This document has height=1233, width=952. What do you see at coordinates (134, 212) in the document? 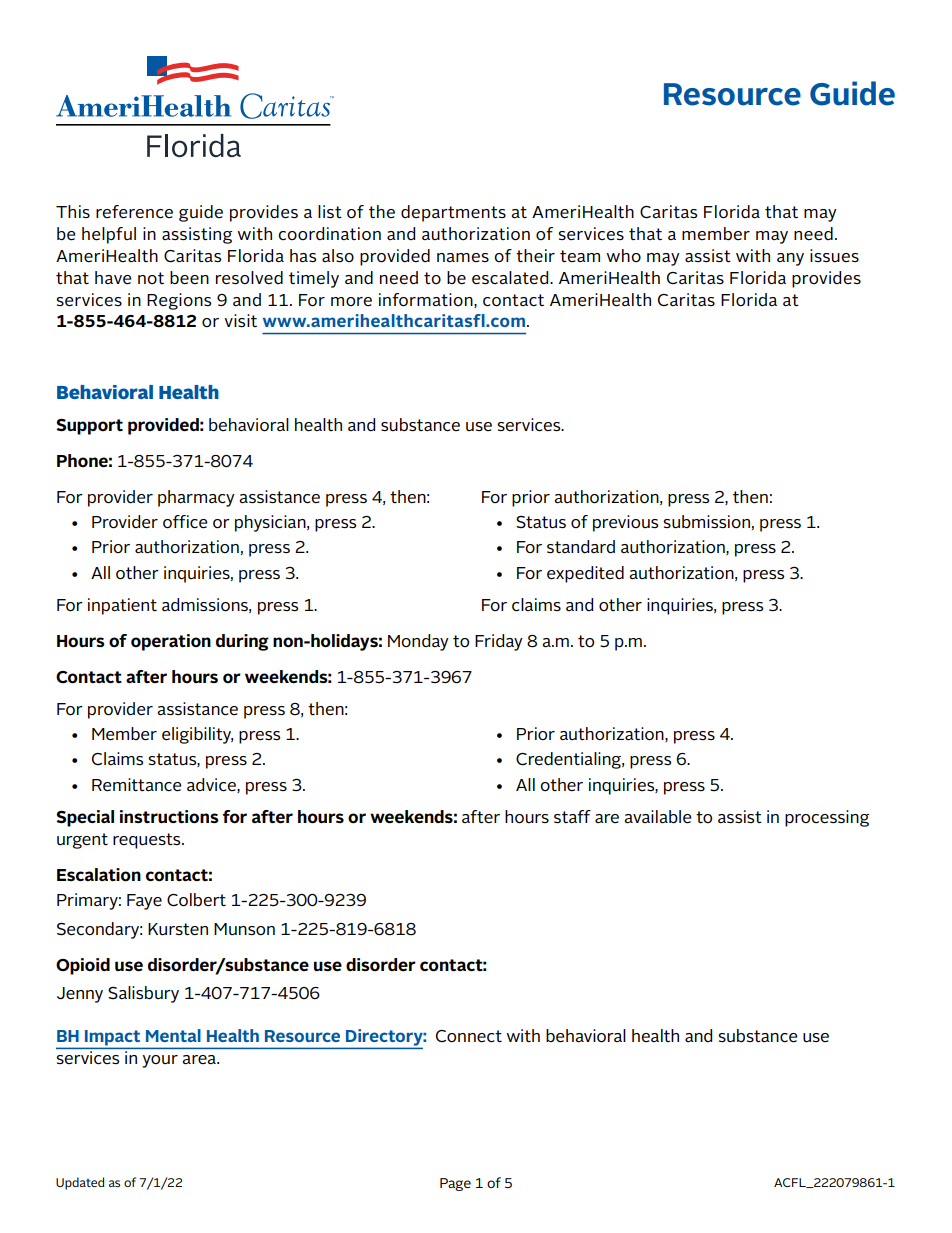
I see `reference` at bounding box center [134, 212].
